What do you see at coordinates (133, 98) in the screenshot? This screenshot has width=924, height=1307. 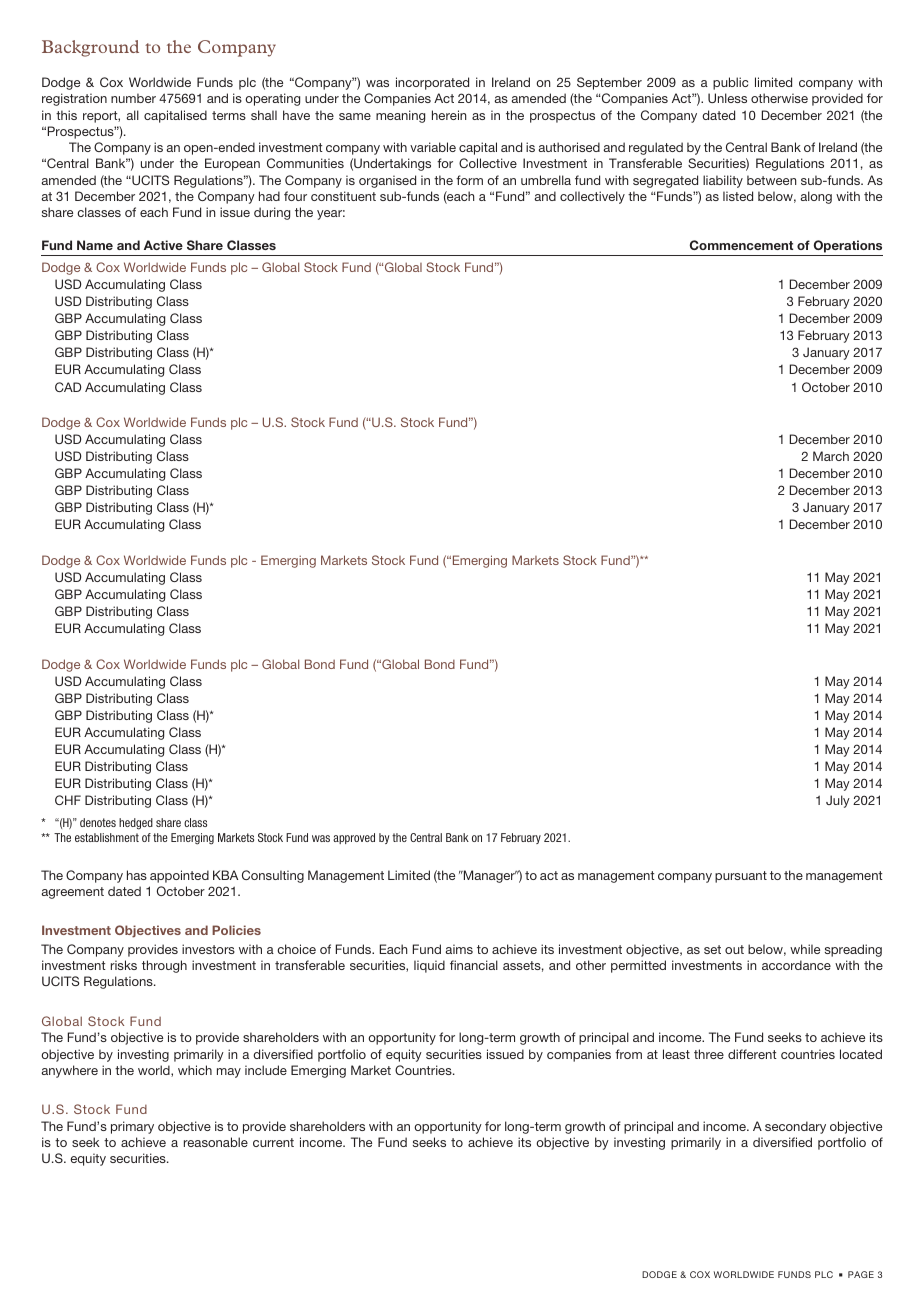 I see `number` at bounding box center [133, 98].
